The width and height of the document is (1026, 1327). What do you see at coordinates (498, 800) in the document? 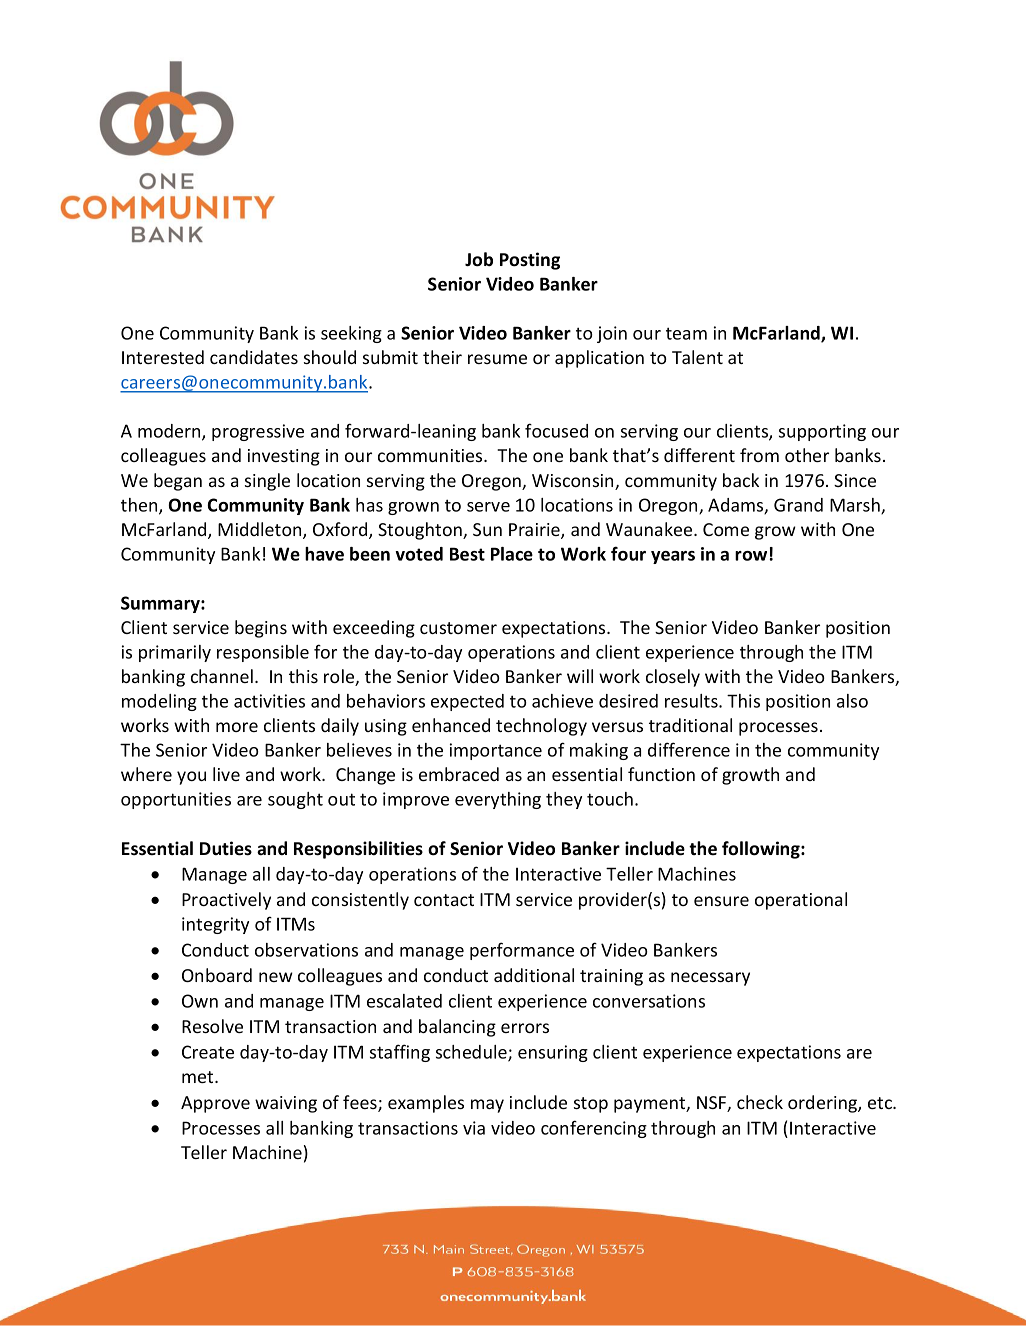
I see `everything` at bounding box center [498, 800].
